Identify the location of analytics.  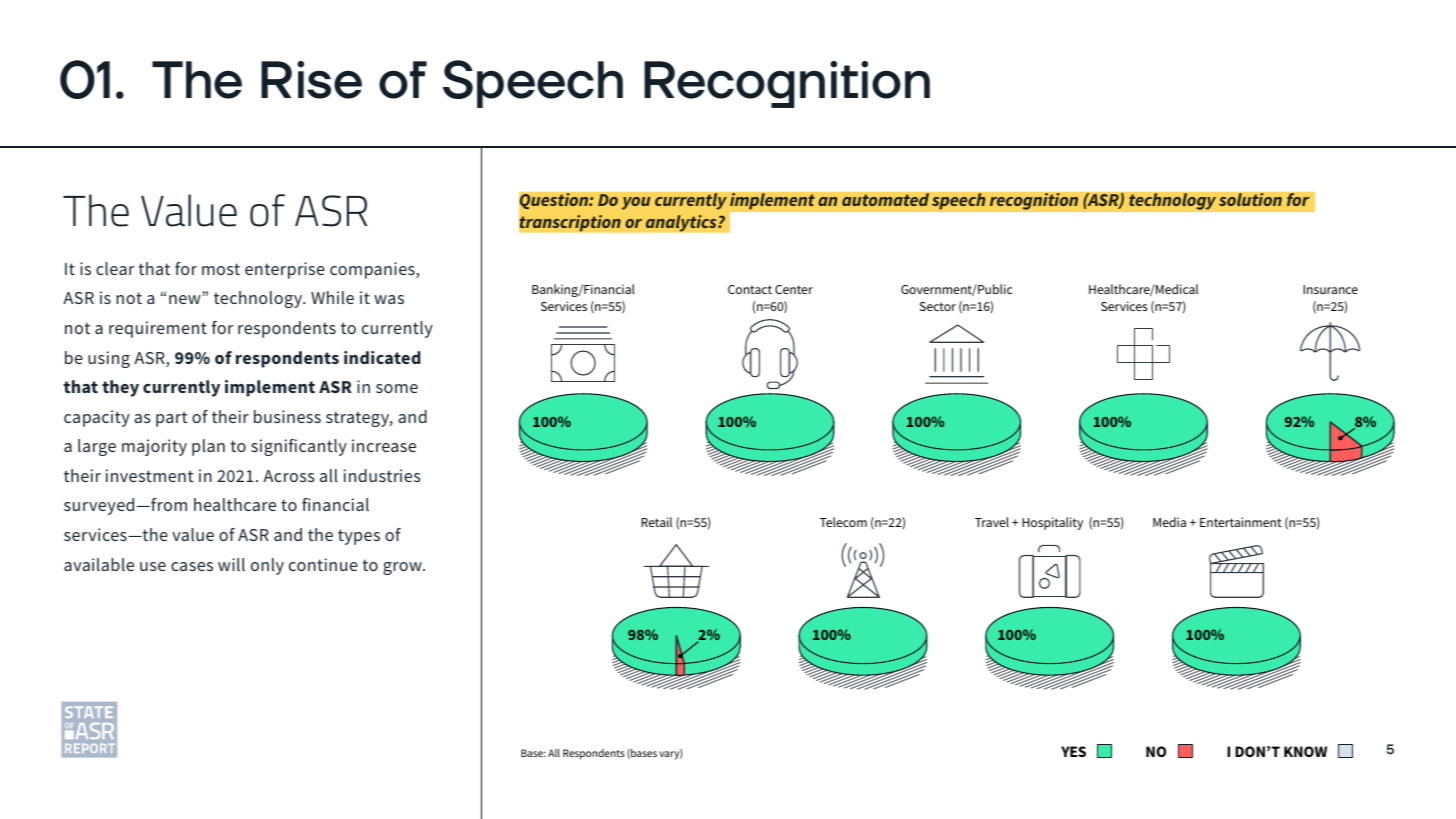
(682, 223).
